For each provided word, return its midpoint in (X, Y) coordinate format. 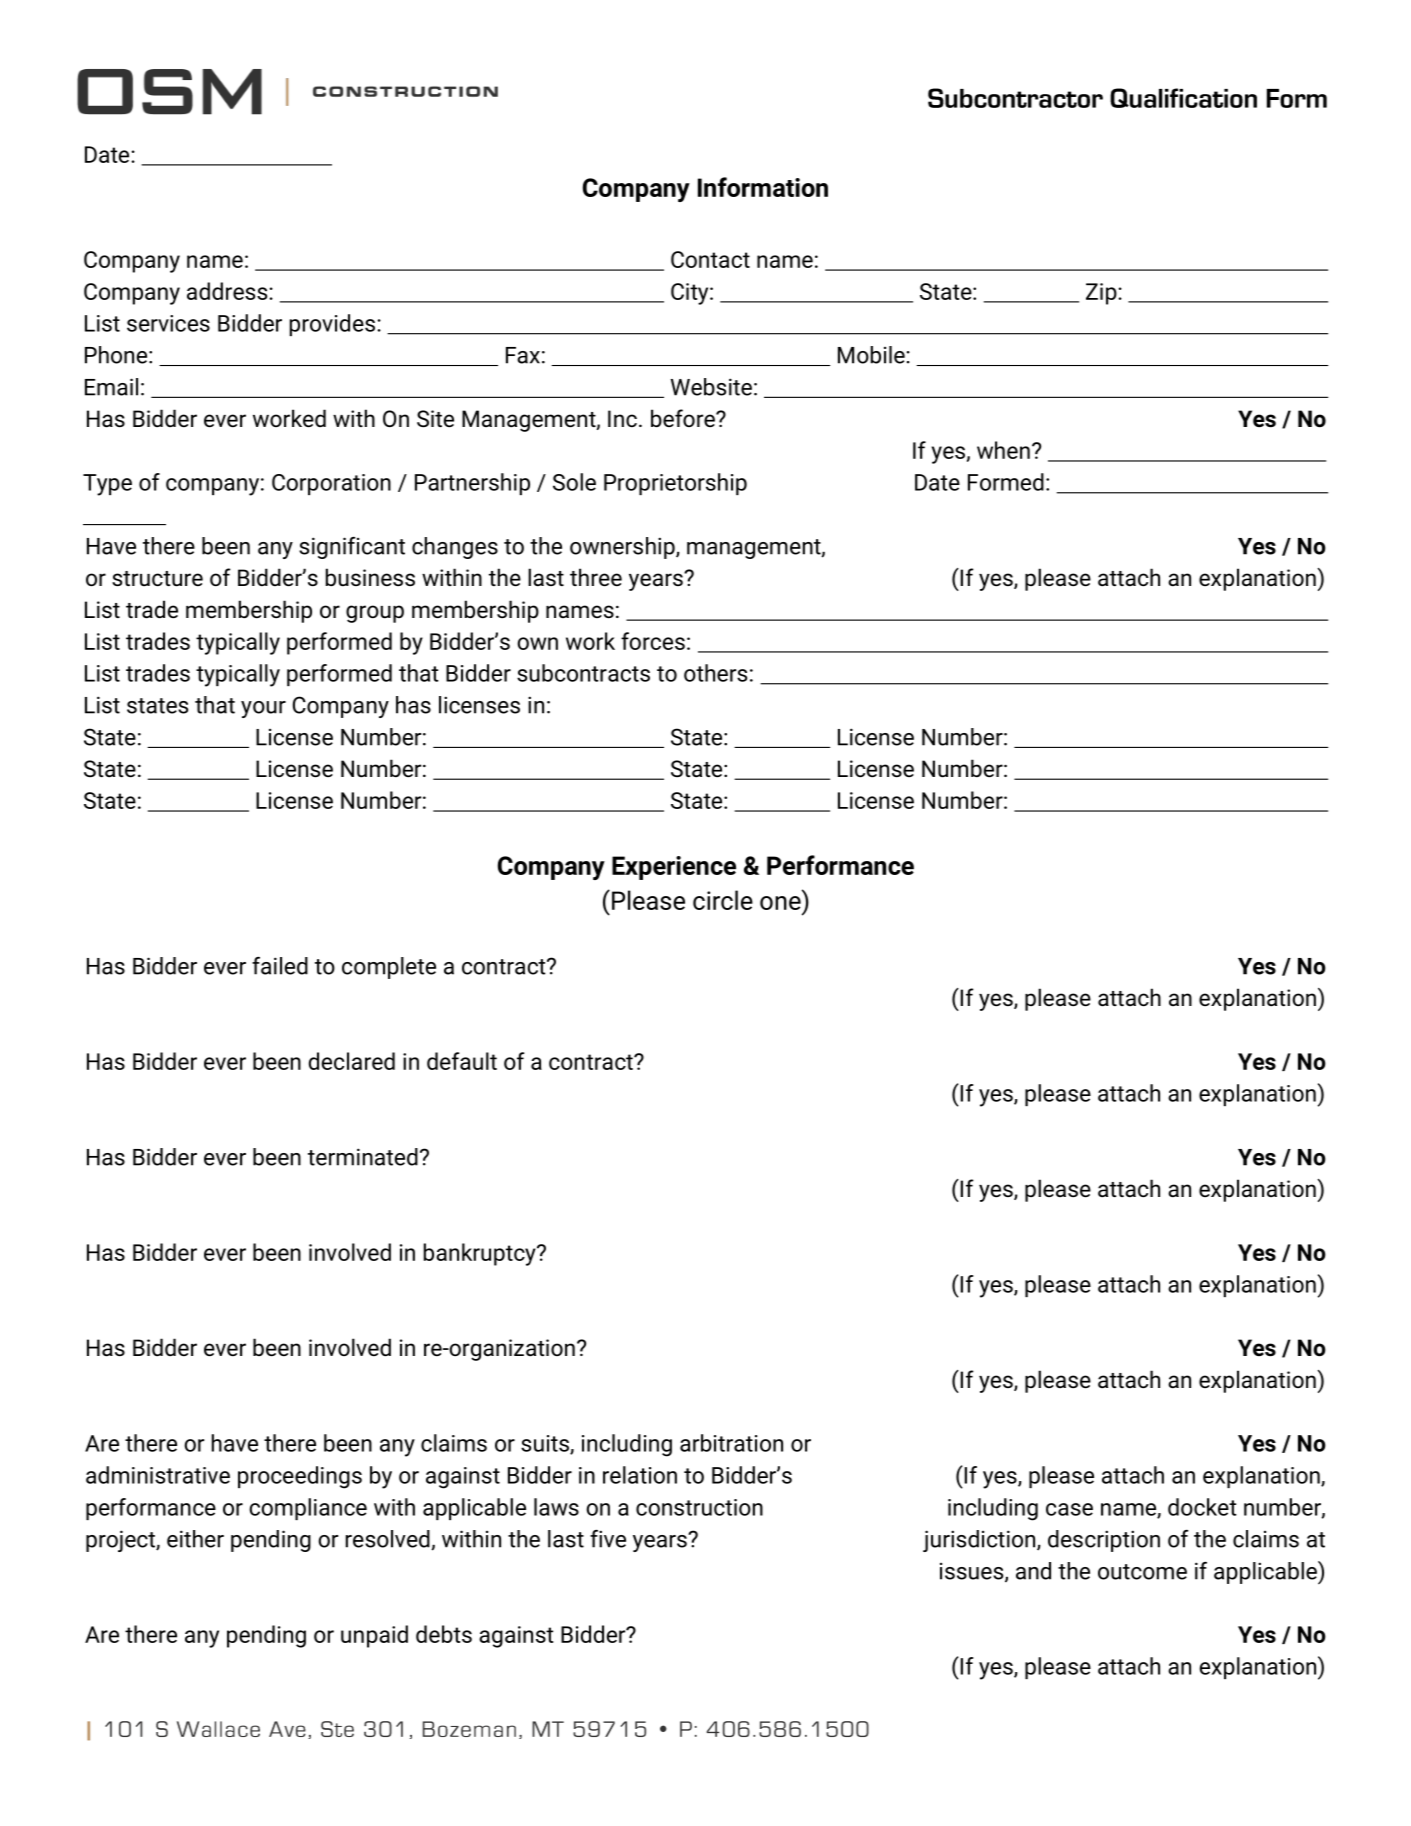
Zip (1102, 294)
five (608, 1538)
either (195, 1539)
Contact (710, 259)
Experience (674, 868)
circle (723, 900)
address (228, 291)
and (1033, 1571)
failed (280, 965)
